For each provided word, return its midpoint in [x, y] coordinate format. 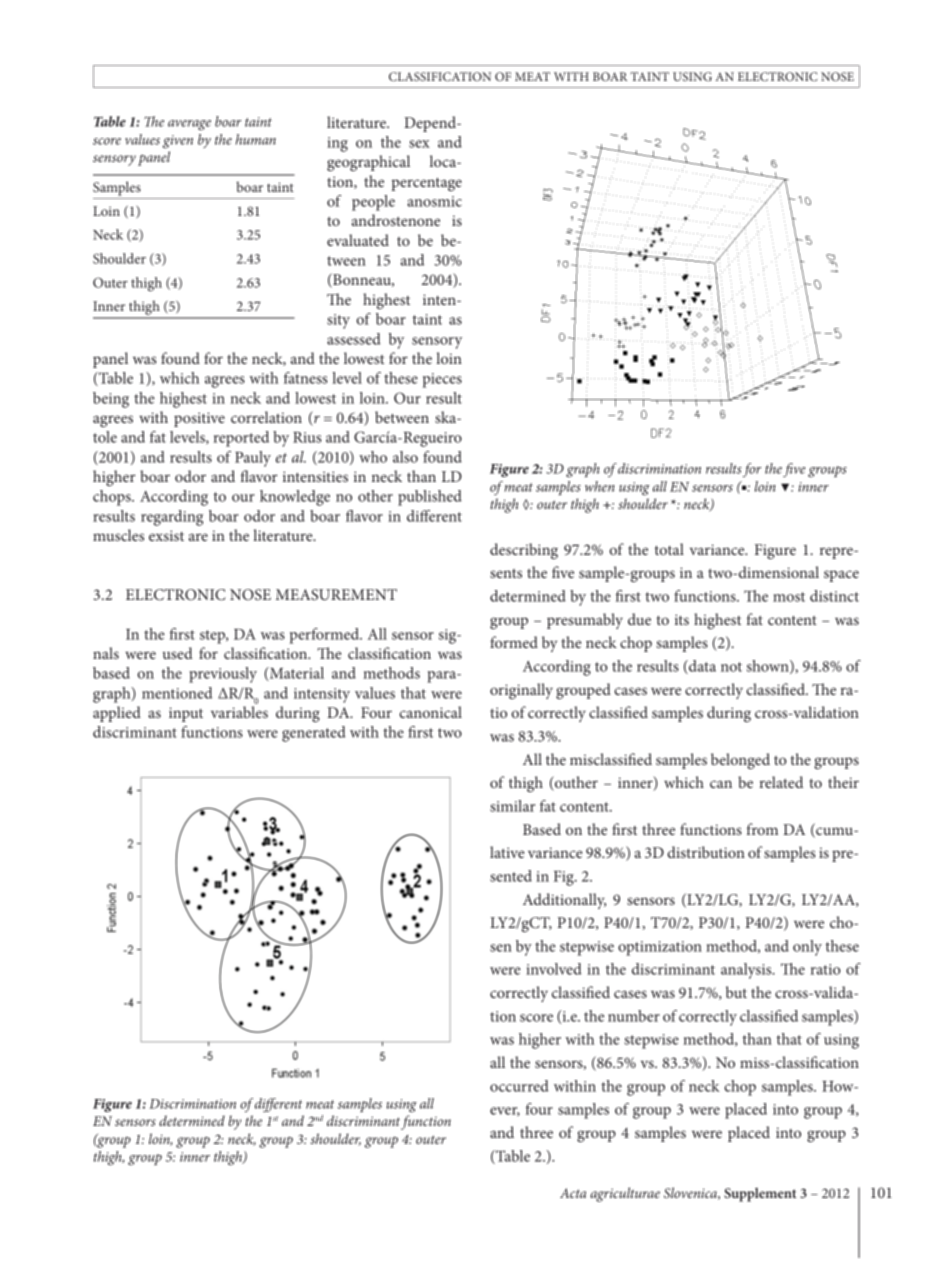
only [807, 948]
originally [521, 691]
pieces [442, 380]
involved [554, 969]
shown [769, 667]
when [600, 486]
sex [419, 144]
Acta [573, 1193]
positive [199, 419]
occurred [519, 1086]
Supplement [760, 1195]
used [178, 653]
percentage [426, 184]
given [178, 142]
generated [314, 734]
